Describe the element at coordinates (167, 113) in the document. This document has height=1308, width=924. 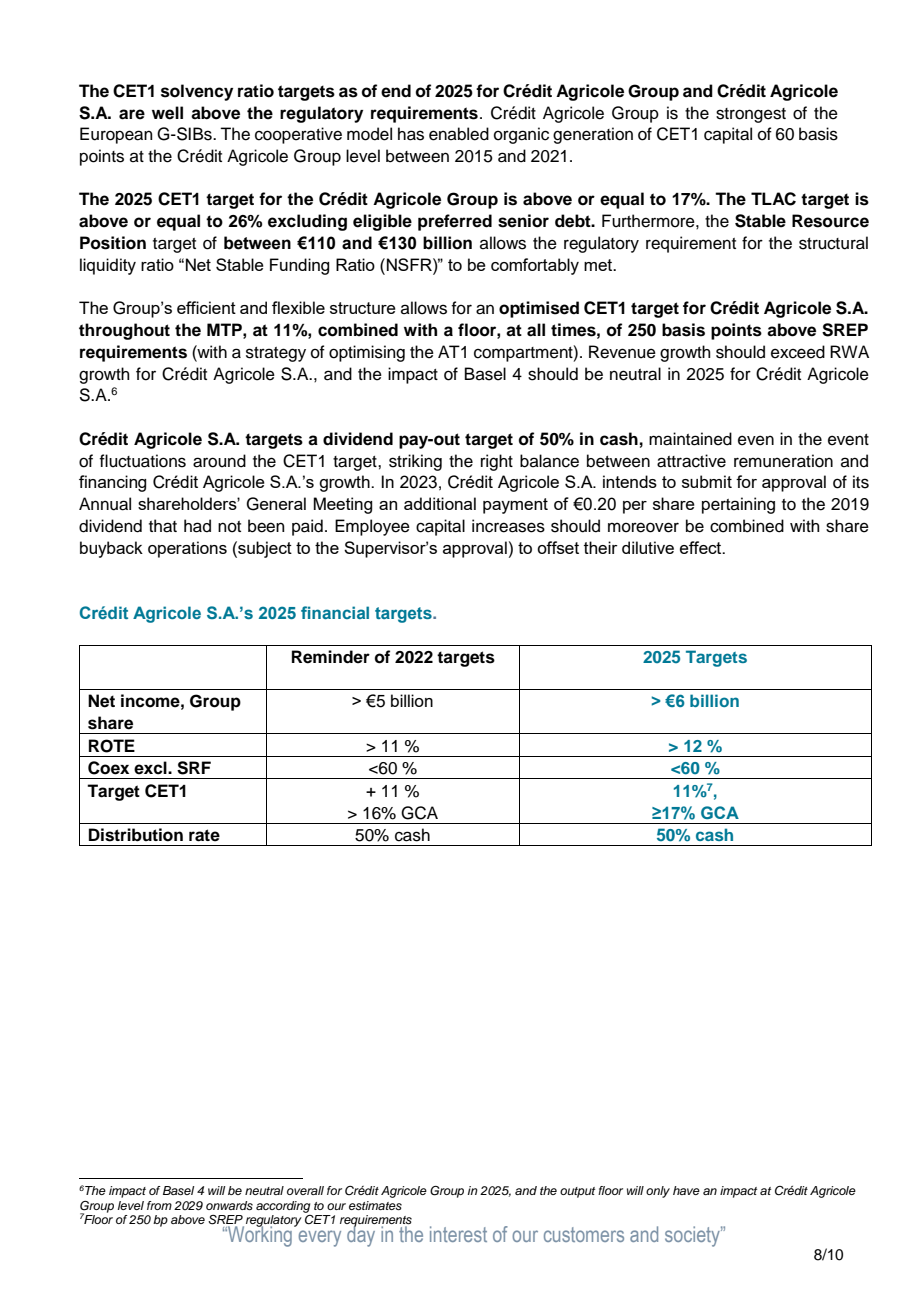
I see `well` at that location.
